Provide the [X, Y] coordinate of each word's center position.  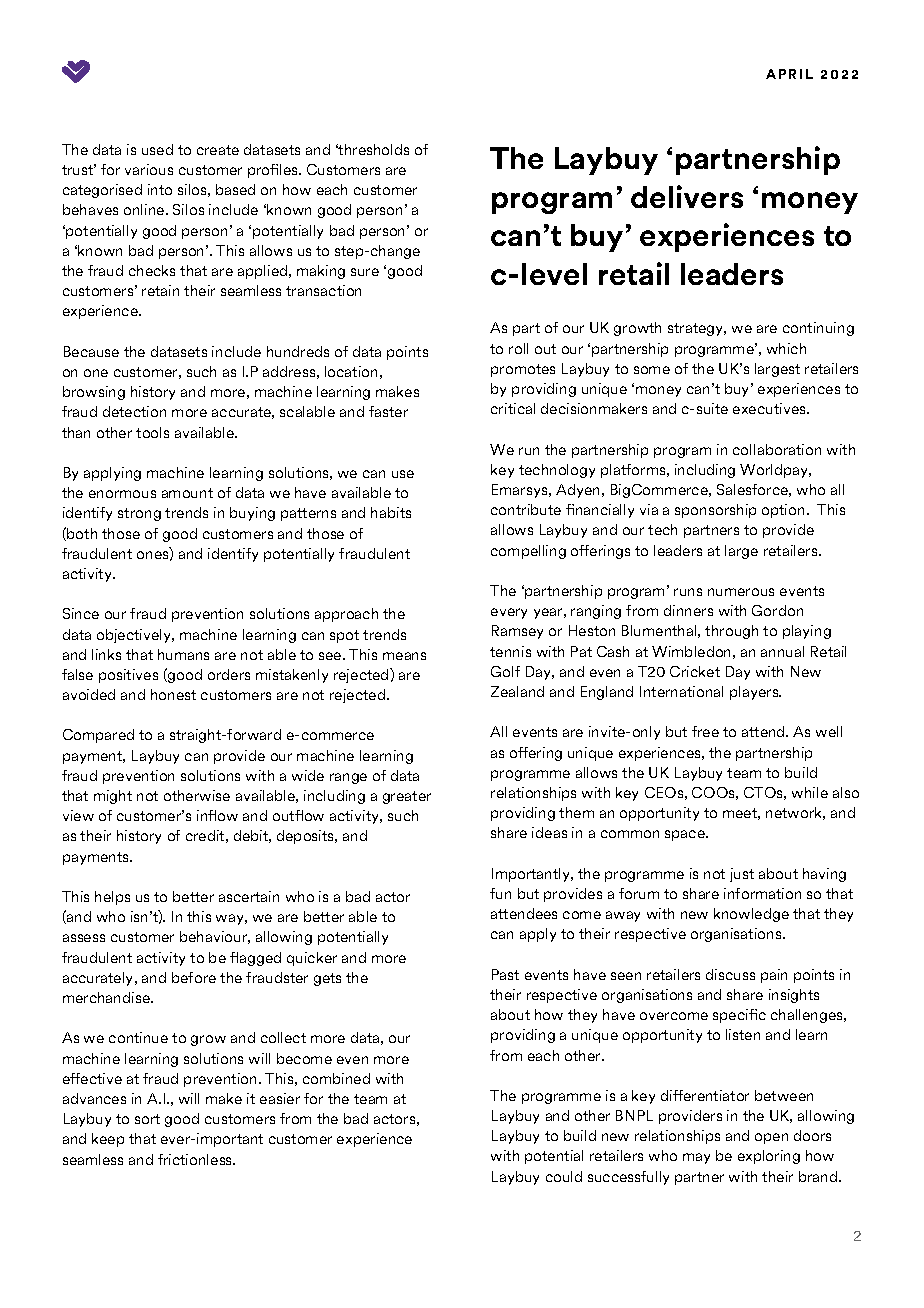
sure [365, 272]
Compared [98, 736]
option [783, 511]
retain [160, 290]
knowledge [751, 915]
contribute [526, 509]
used [157, 149]
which [786, 348]
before [194, 977]
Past [505, 974]
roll [518, 348]
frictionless [196, 1159]
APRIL [789, 74]
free [705, 731]
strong [139, 514]
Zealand [517, 691]
